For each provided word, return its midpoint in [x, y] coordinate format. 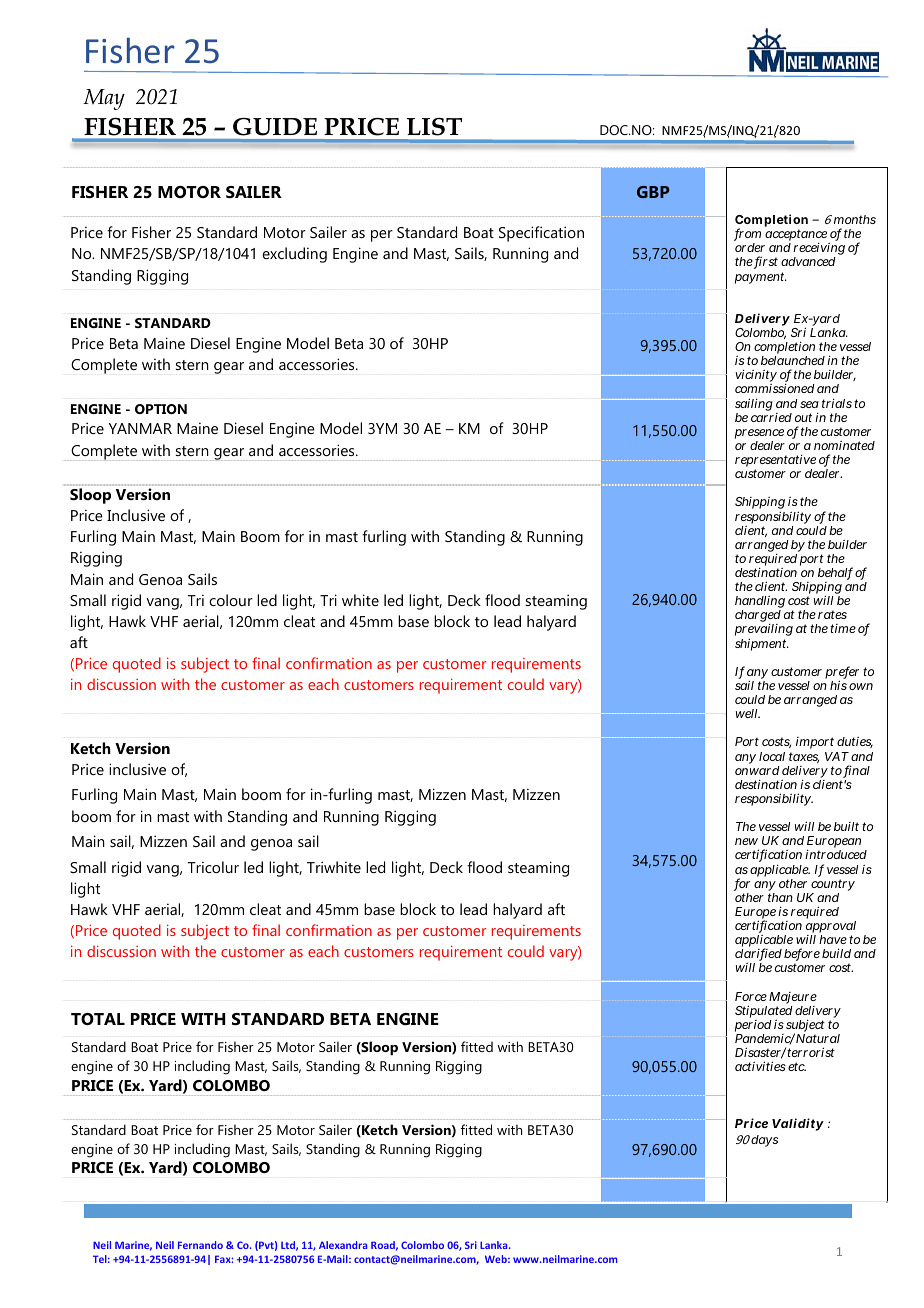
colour [231, 600]
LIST [434, 127]
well [748, 713]
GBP [653, 192]
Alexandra [343, 1245]
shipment [762, 644]
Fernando [200, 1245]
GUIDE [275, 127]
